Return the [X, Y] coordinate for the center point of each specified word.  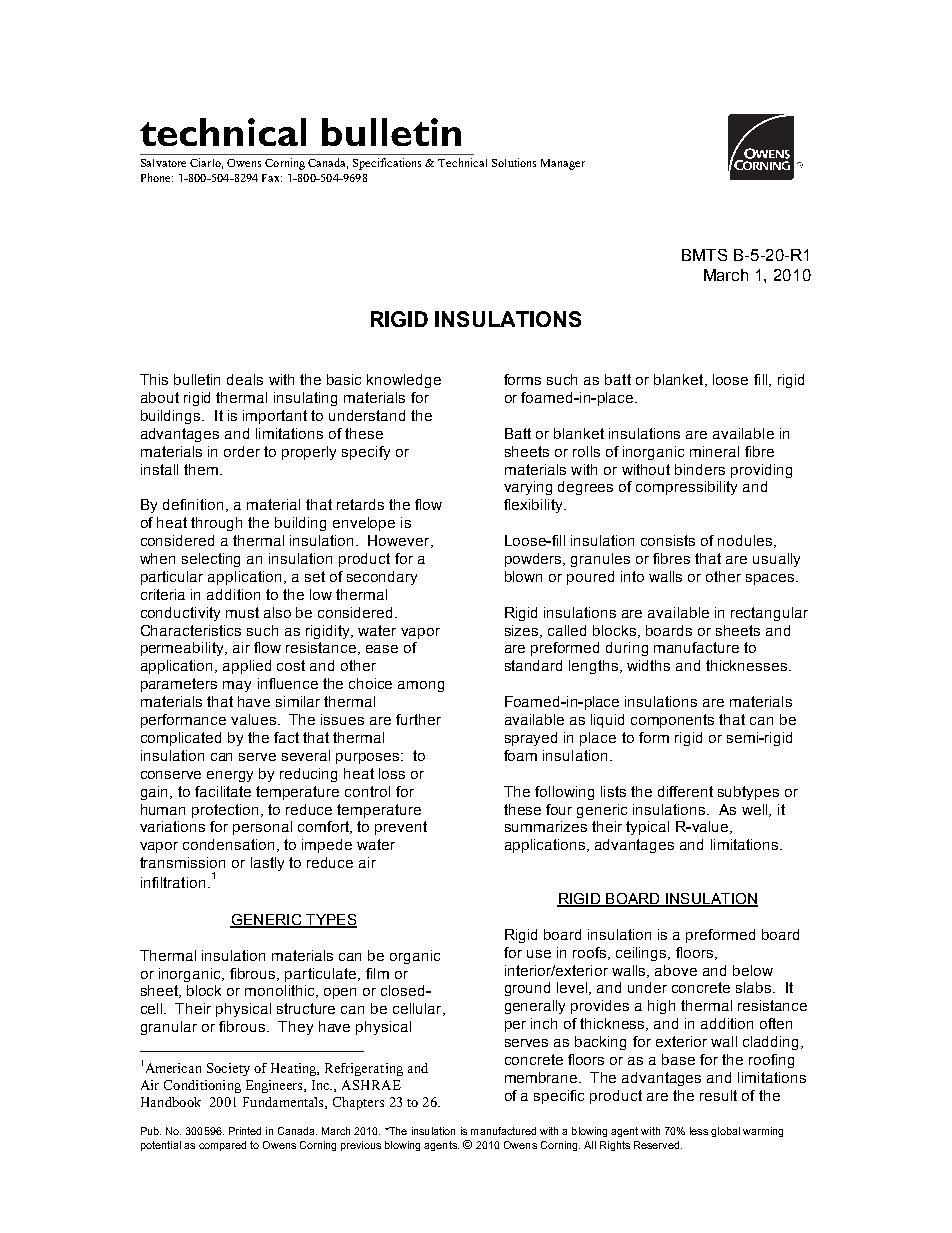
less [699, 1131]
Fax [272, 178]
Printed [245, 1131]
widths [648, 665]
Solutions [514, 162]
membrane [542, 1077]
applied [247, 667]
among [421, 686]
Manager [563, 164]
